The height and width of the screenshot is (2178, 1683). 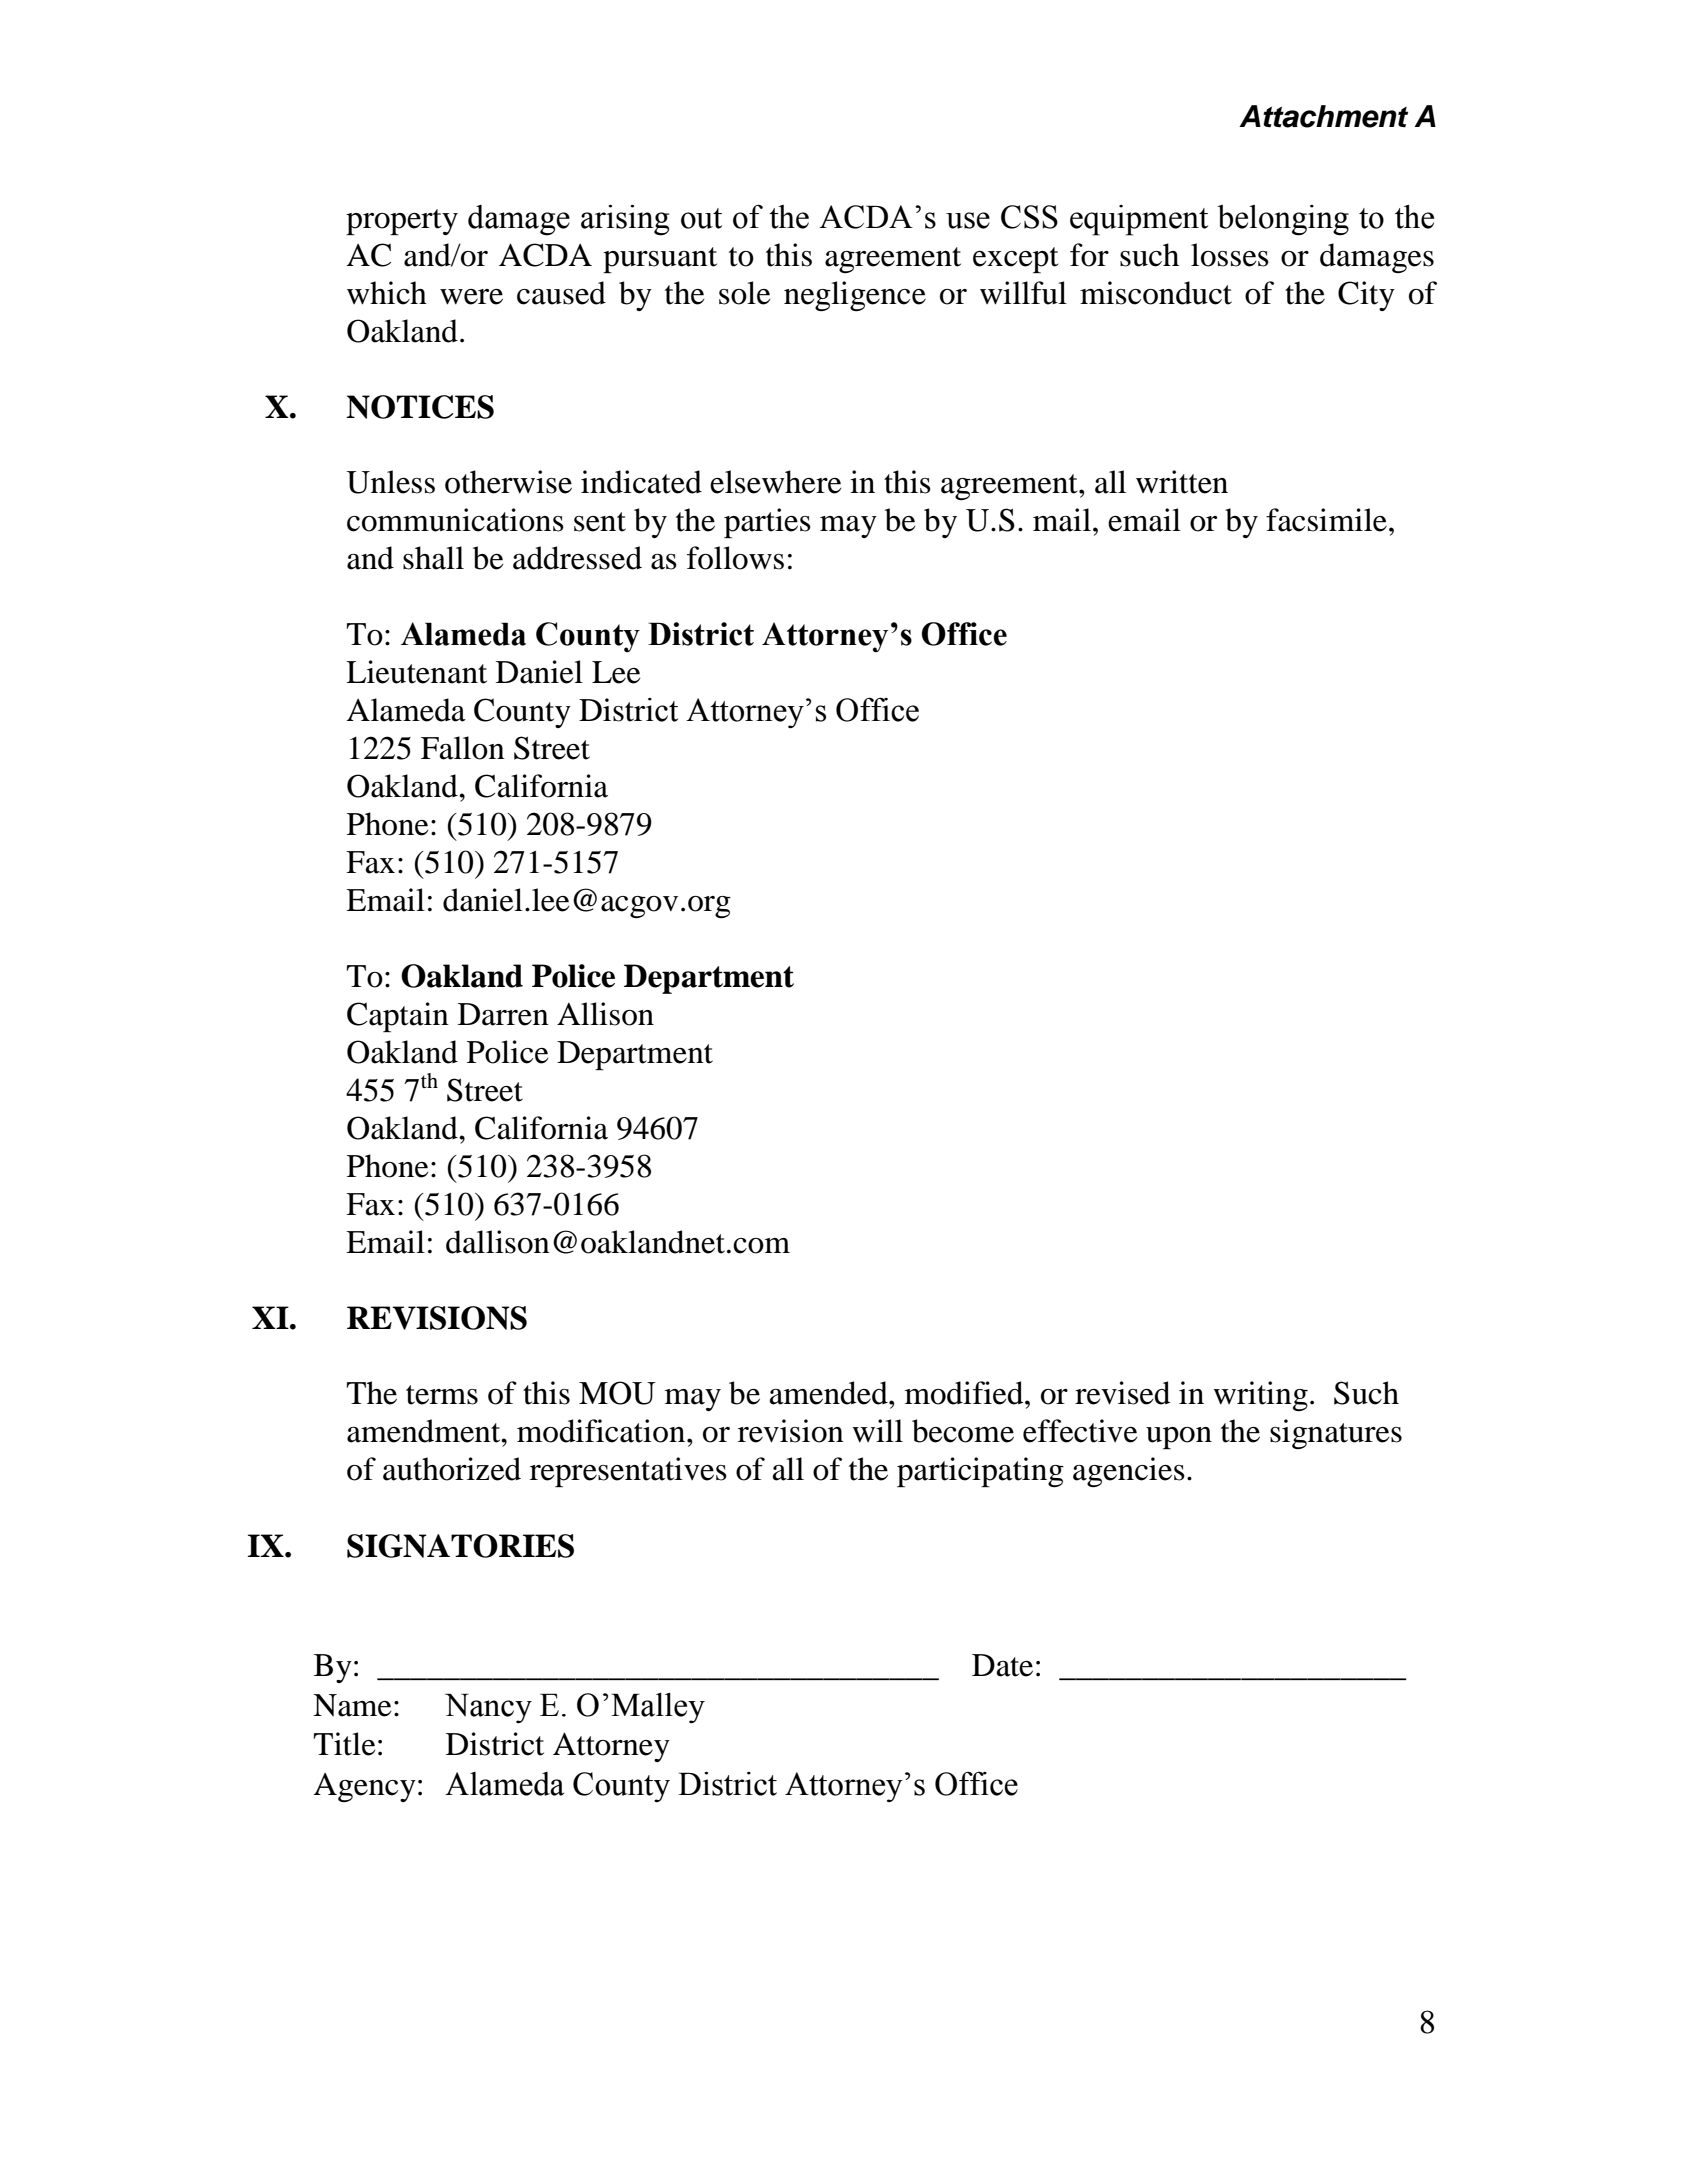 What do you see at coordinates (402, 222) in the screenshot?
I see `property` at bounding box center [402, 222].
